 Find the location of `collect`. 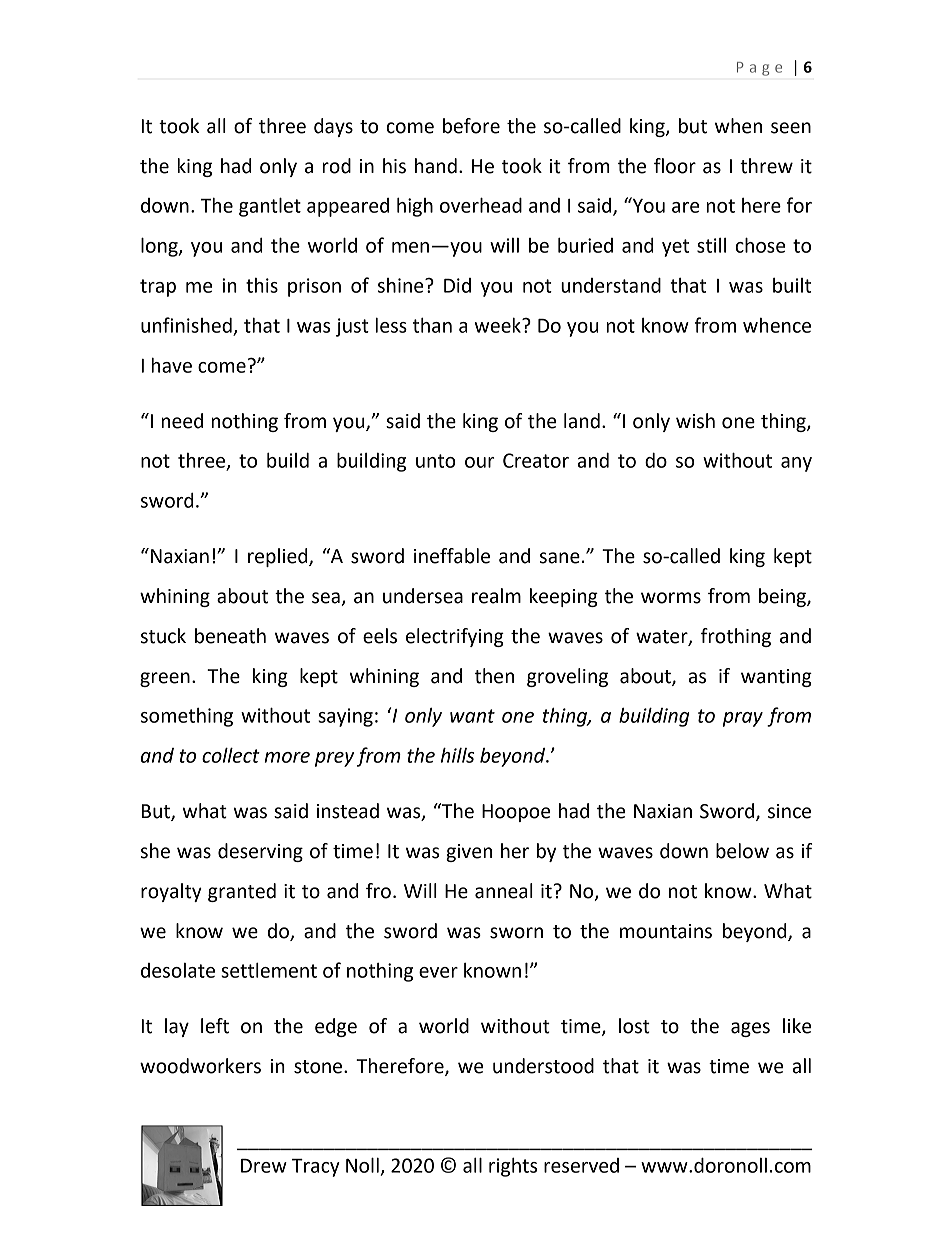

collect is located at coordinates (231, 755).
